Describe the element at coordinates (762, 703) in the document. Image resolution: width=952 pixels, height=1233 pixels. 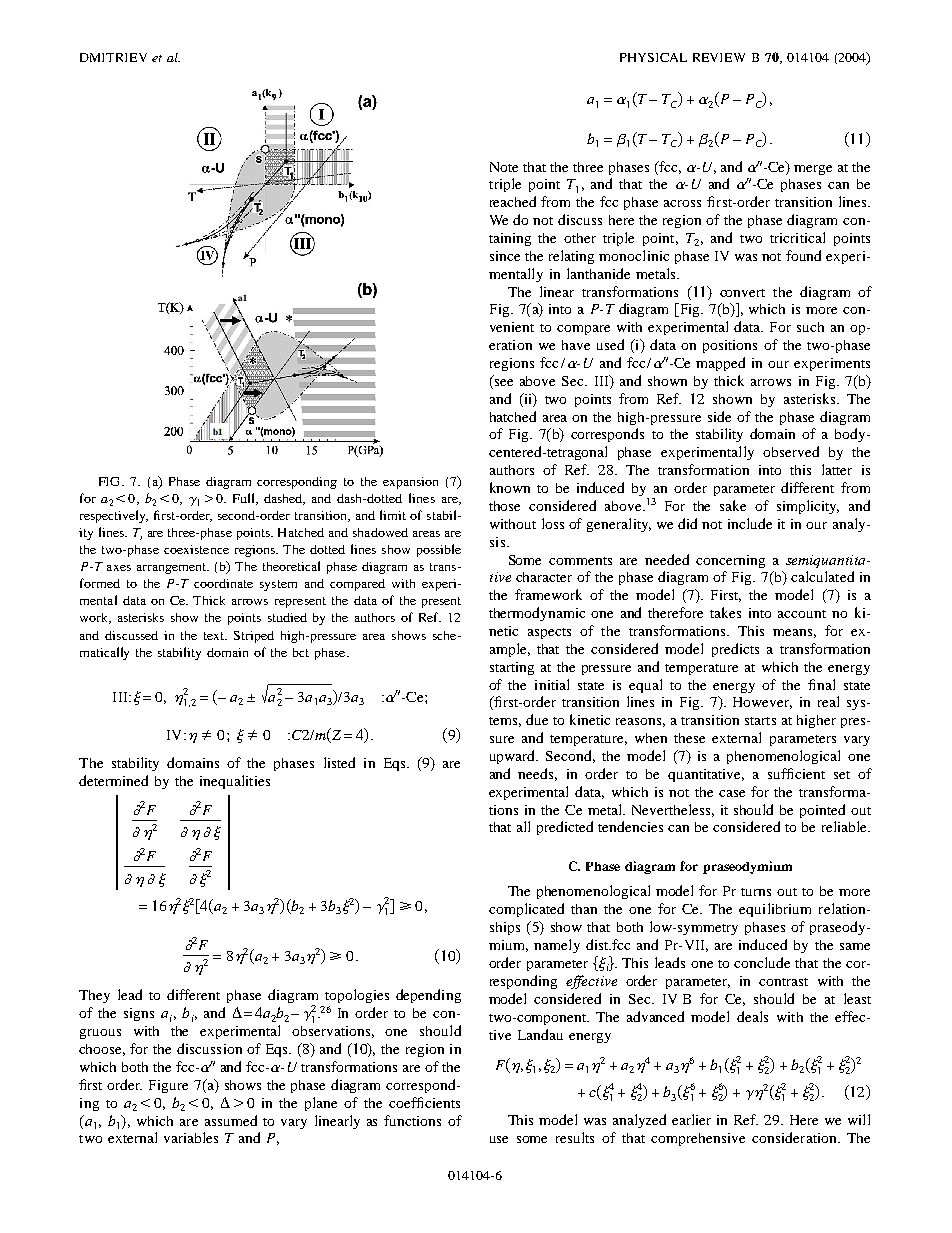
I see `However` at that location.
